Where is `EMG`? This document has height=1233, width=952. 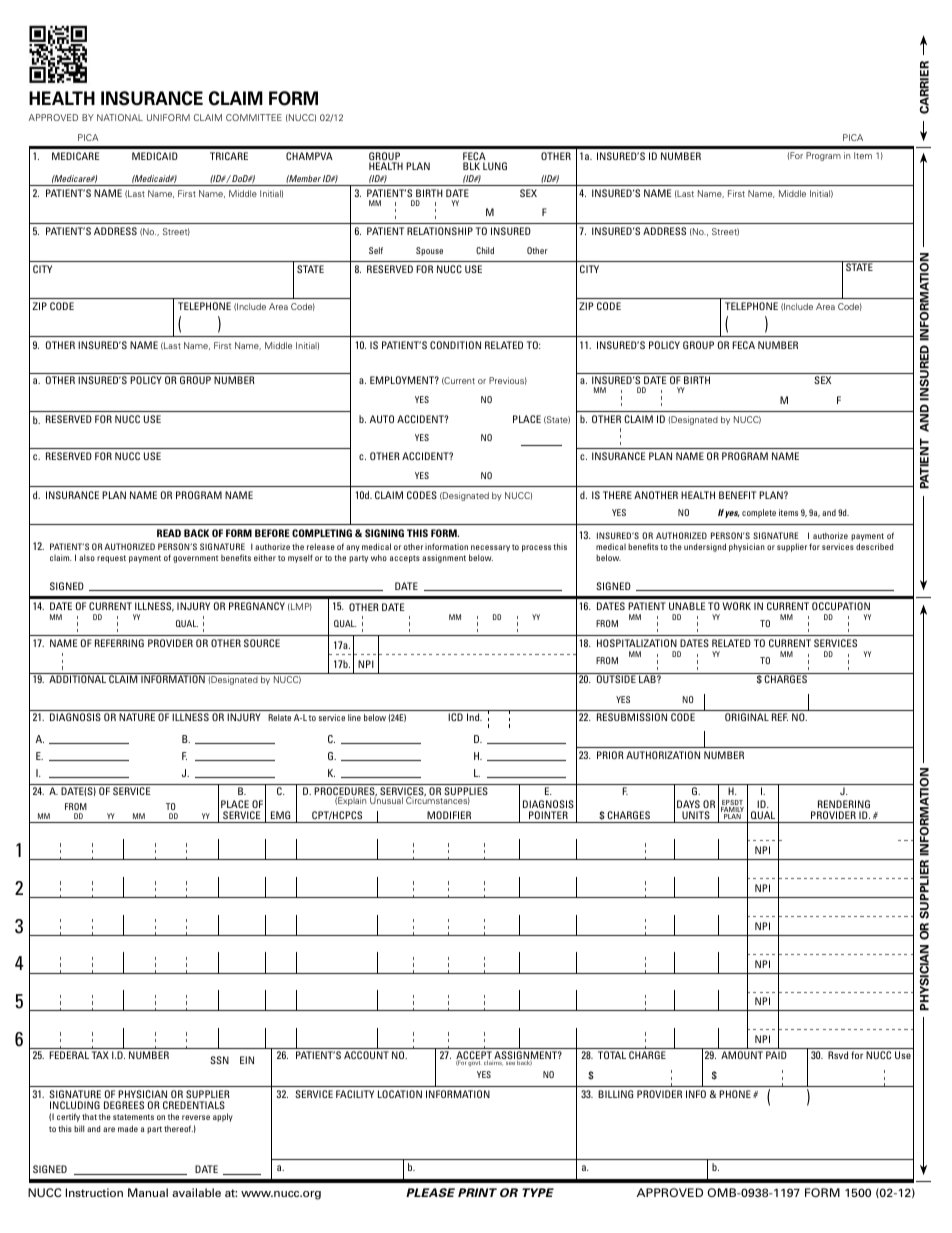
EMG is located at coordinates (280, 815).
